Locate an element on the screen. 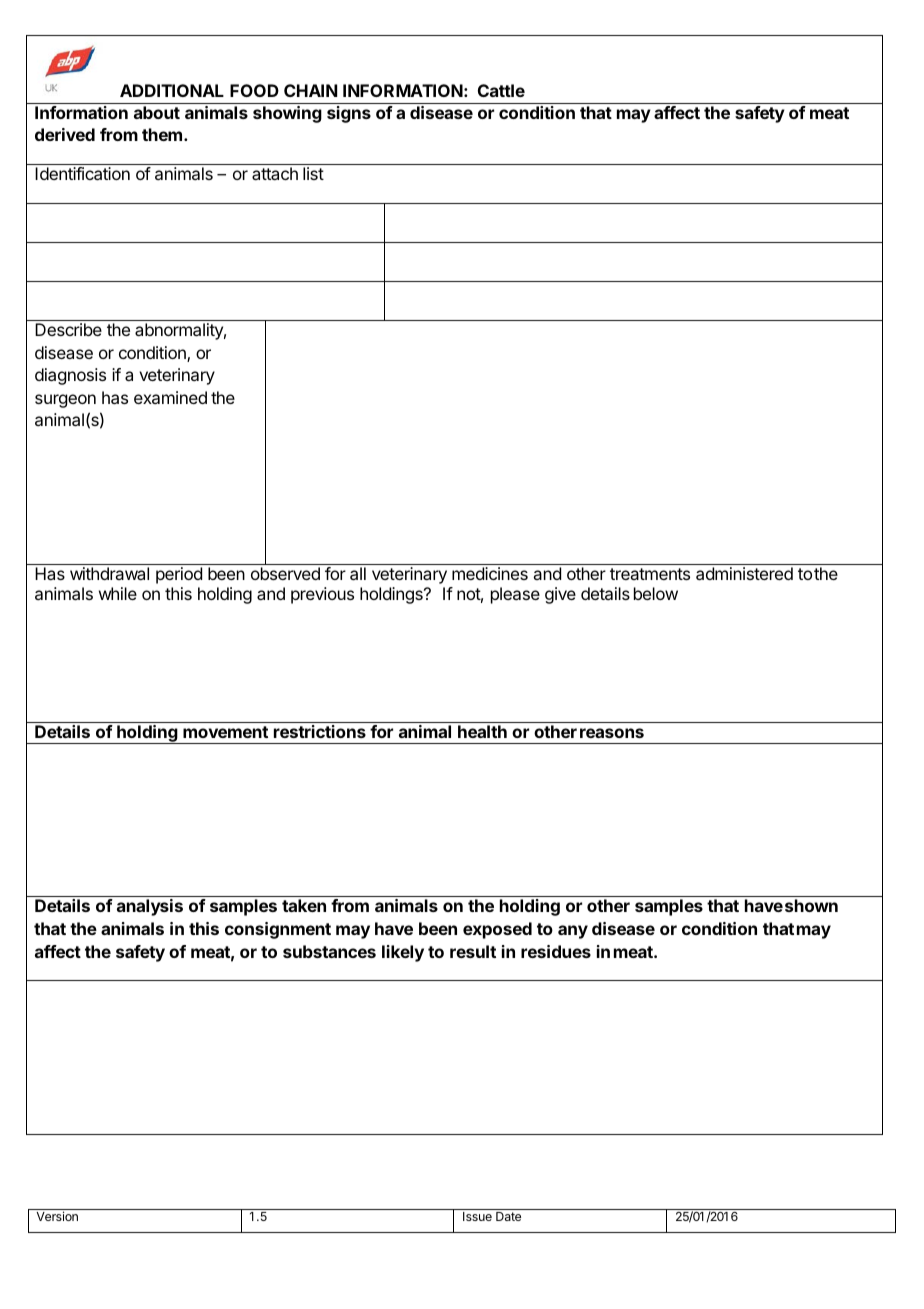 The height and width of the screenshot is (1309, 924). Cattle is located at coordinates (501, 90).
